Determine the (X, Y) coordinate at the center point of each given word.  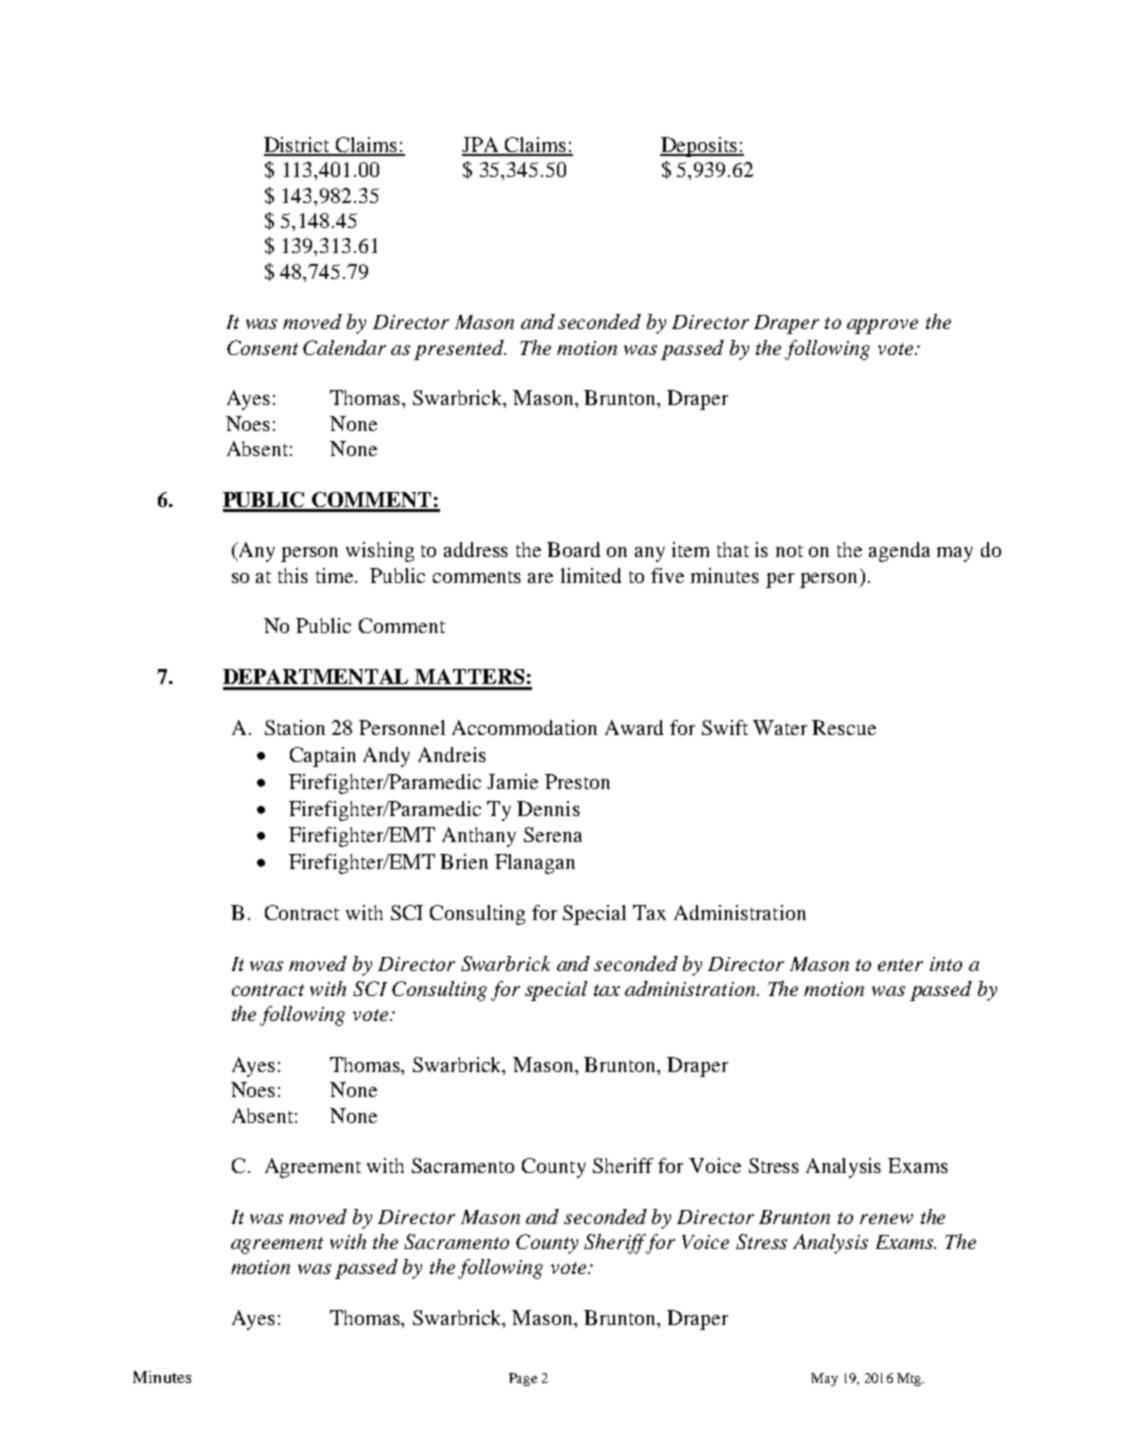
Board (573, 549)
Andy (386, 757)
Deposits (699, 147)
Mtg (910, 1379)
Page (523, 1379)
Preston (577, 781)
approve (882, 326)
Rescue (844, 727)
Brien (464, 861)
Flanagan (535, 864)
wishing (380, 552)
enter (900, 965)
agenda (899, 552)
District (298, 146)
